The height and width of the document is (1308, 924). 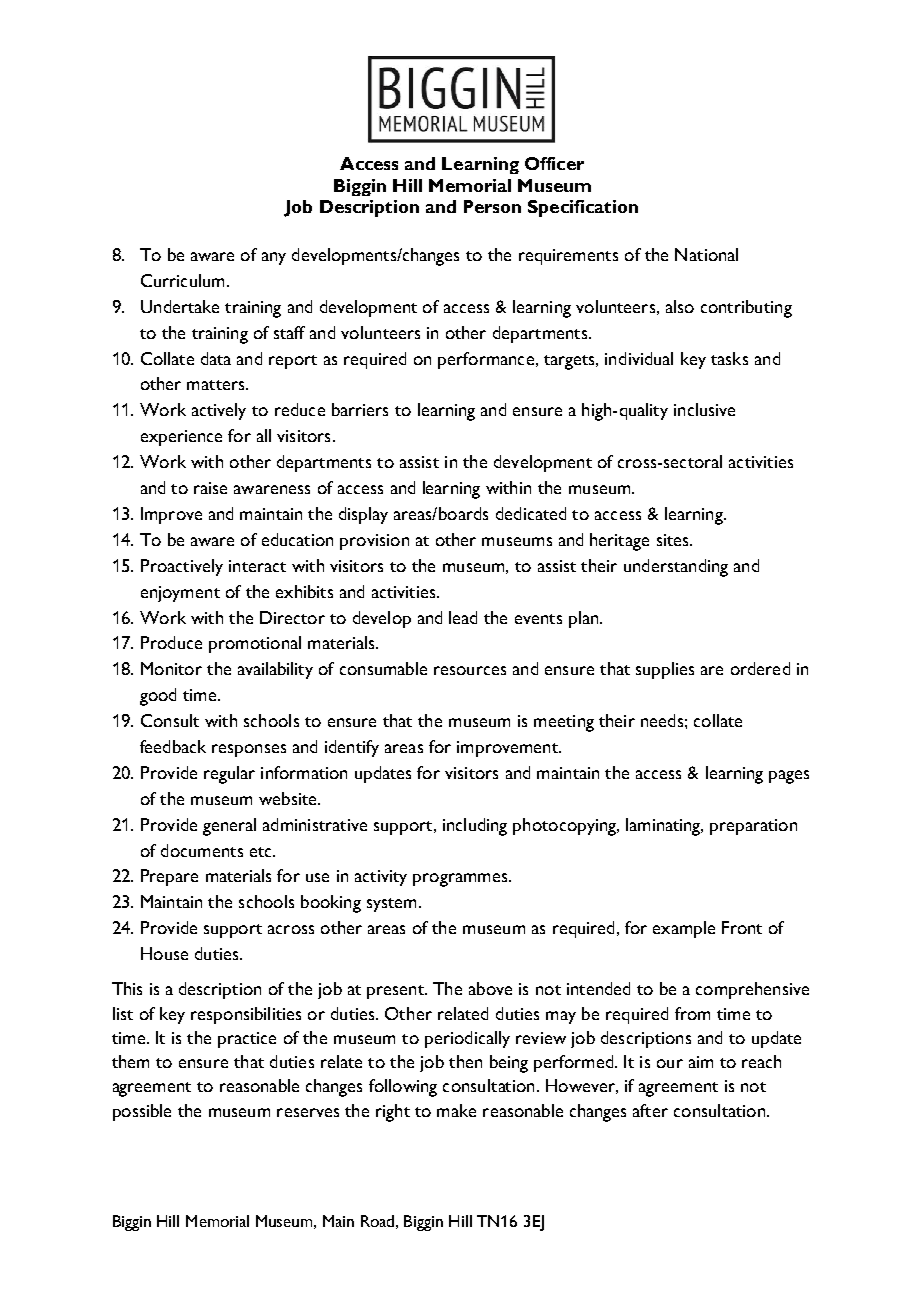 What do you see at coordinates (171, 642) in the document?
I see `Produce` at bounding box center [171, 642].
